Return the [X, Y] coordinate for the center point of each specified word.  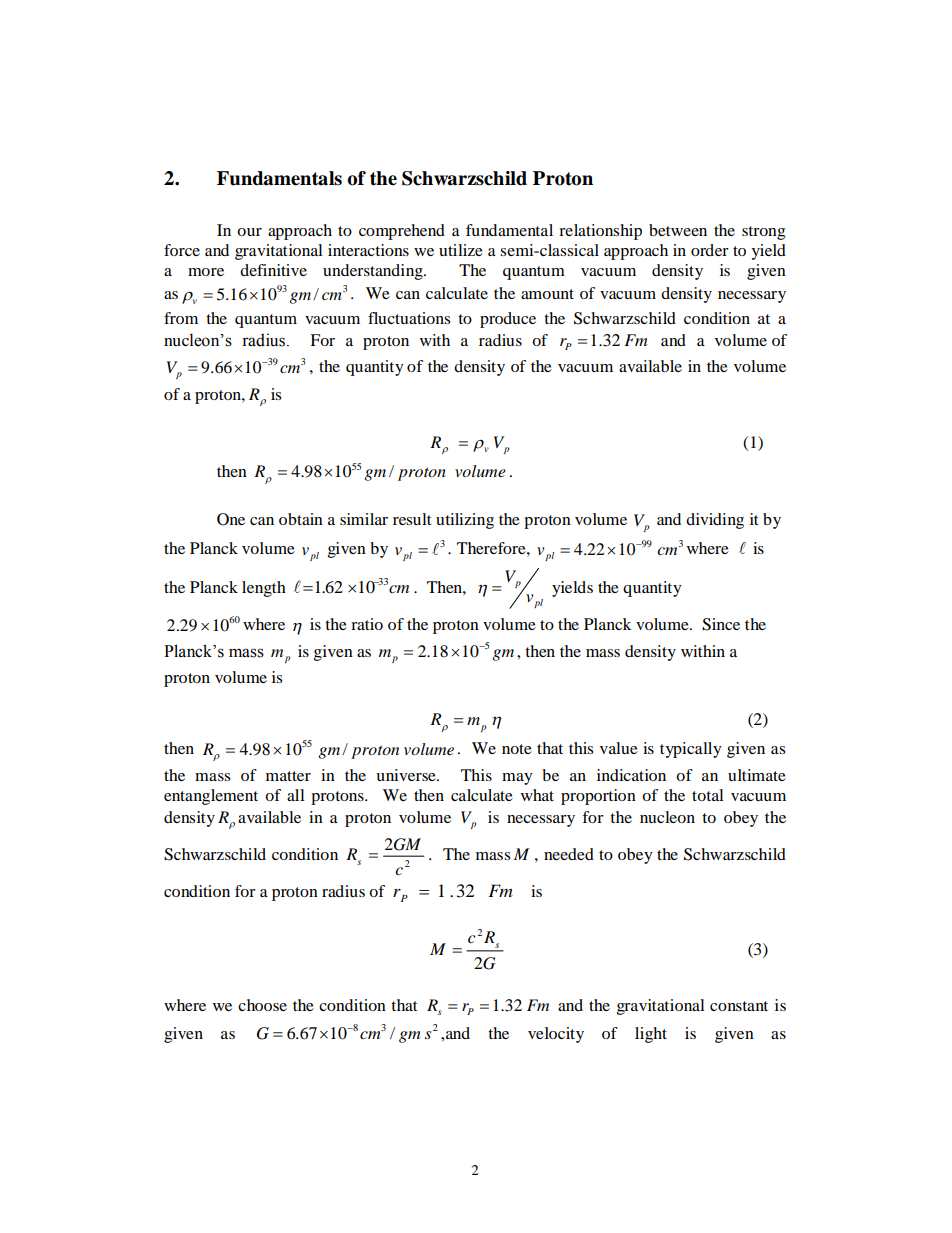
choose [262, 1005]
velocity [556, 1035]
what [537, 795]
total [708, 795]
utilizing [465, 521]
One [231, 519]
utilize [461, 250]
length [264, 589]
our [249, 232]
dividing [715, 521]
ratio [367, 624]
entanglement [211, 797]
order [710, 250]
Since [721, 624]
